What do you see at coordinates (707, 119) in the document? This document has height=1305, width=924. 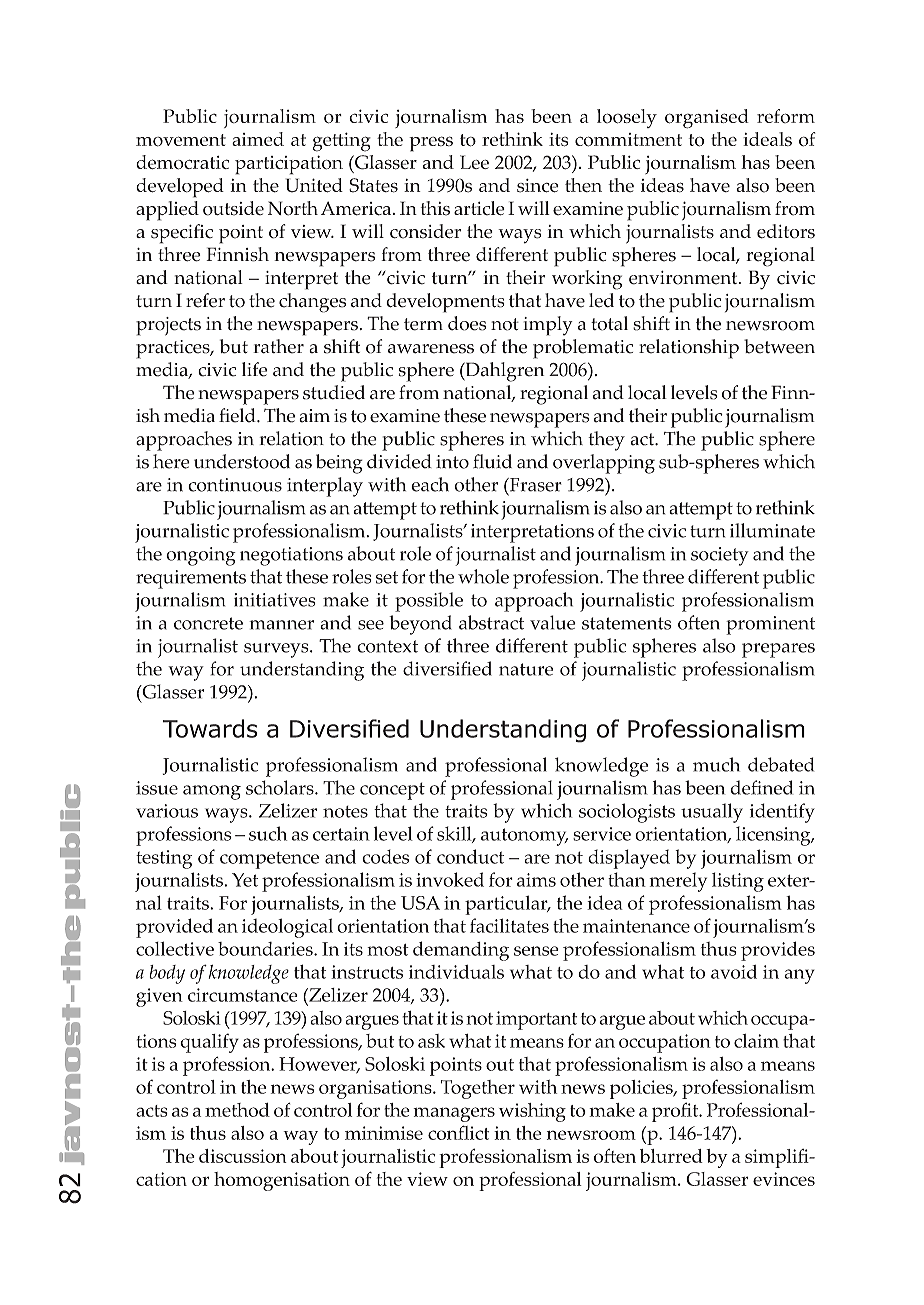 I see `organised` at bounding box center [707, 119].
